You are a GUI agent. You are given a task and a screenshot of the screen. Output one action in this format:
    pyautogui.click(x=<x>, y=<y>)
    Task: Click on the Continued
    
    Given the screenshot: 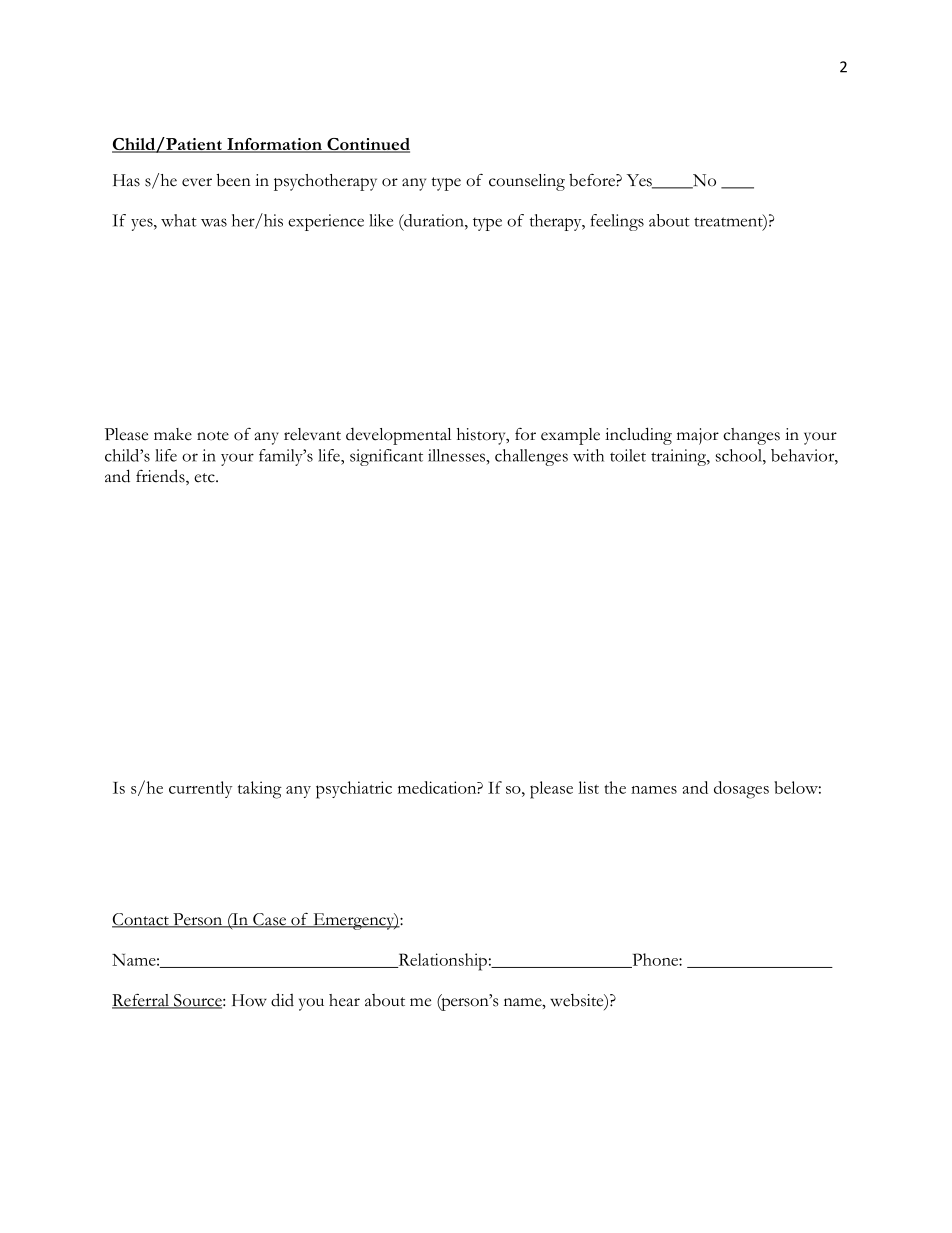 What is the action you would take?
    pyautogui.click(x=367, y=145)
